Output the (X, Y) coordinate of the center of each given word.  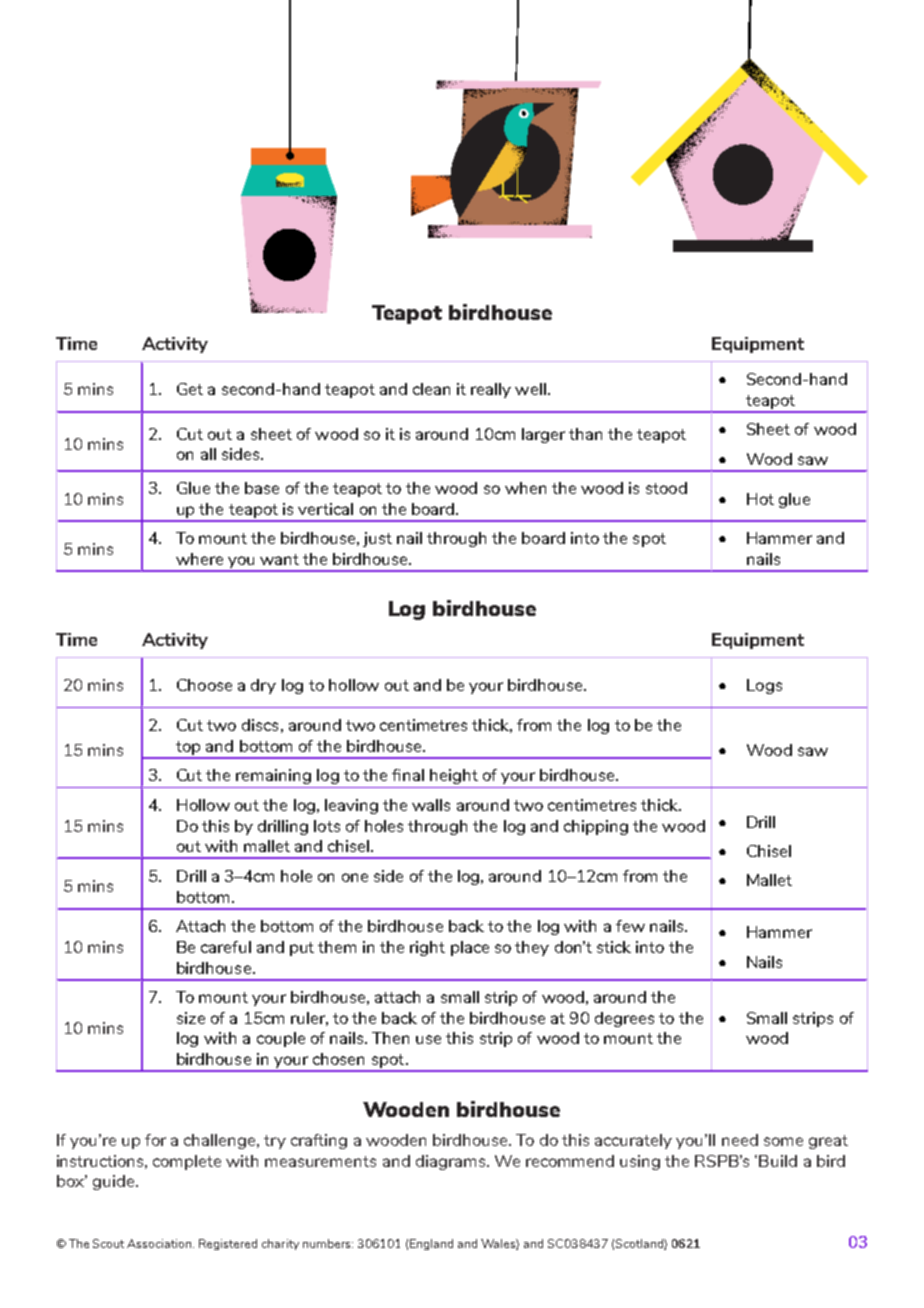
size (191, 1018)
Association (160, 1243)
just (377, 539)
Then (390, 1038)
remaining (273, 776)
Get (190, 389)
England (431, 1244)
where (199, 559)
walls (431, 805)
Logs (764, 686)
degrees (624, 1019)
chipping (596, 827)
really (491, 390)
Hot (760, 499)
